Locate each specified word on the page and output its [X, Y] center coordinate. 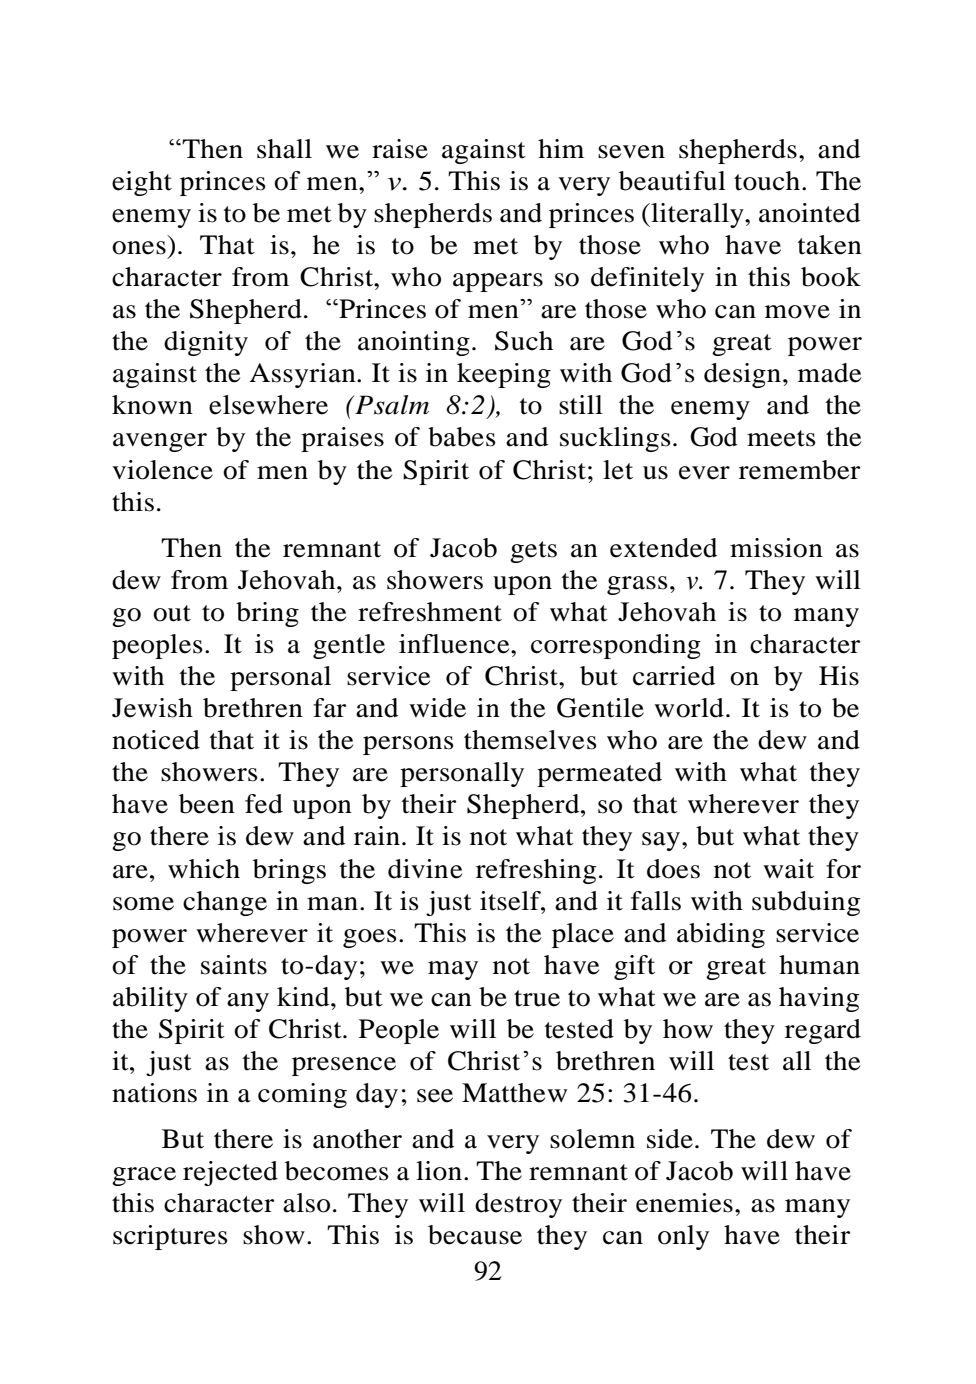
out [172, 613]
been [207, 804]
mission [776, 548]
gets [533, 552]
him [561, 148]
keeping [504, 375]
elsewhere [268, 405]
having [819, 999]
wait [788, 869]
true [537, 998]
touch [767, 181]
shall [284, 149]
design [742, 375]
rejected [230, 1173]
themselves [530, 740]
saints [234, 965]
